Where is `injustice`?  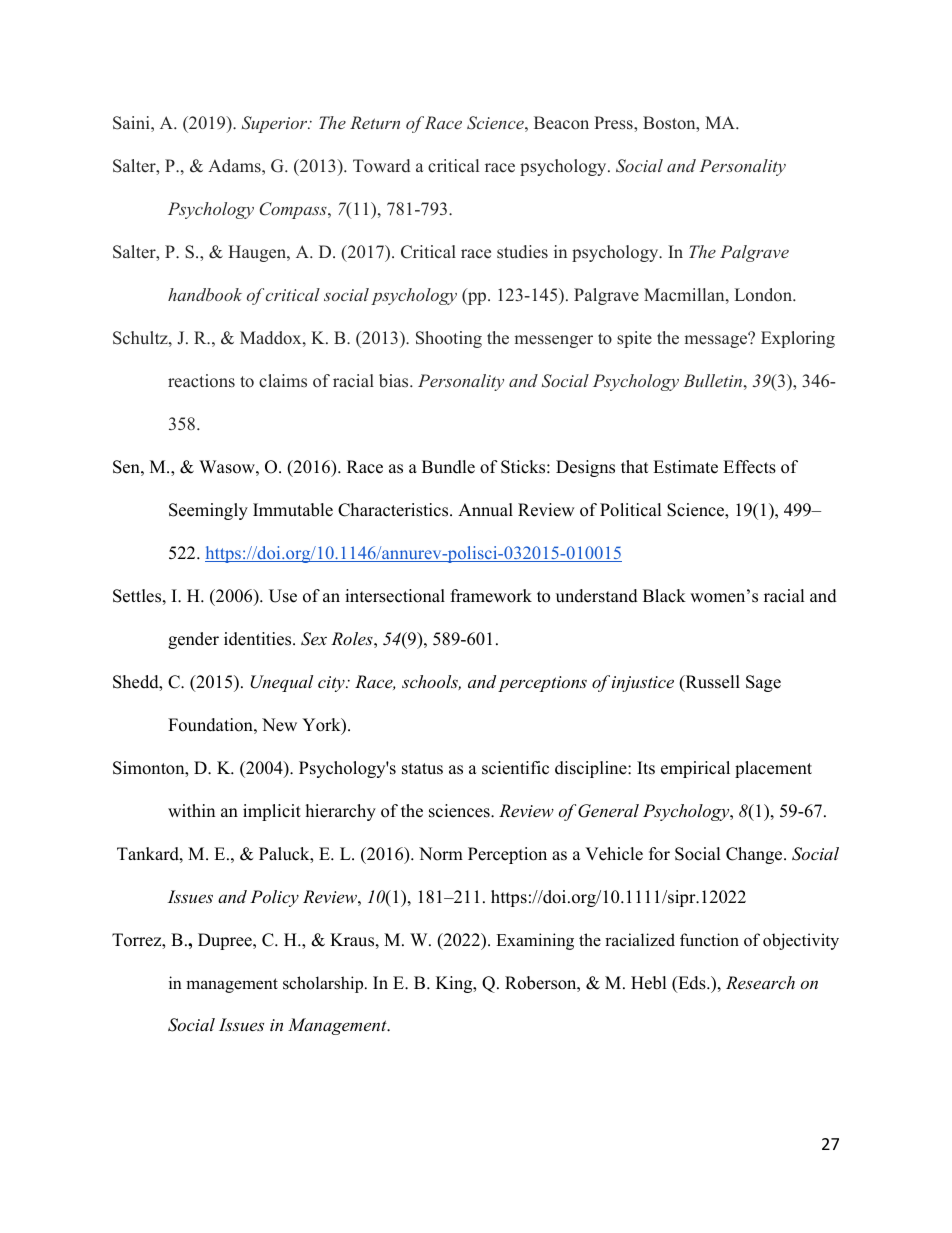 injustice is located at coordinates (643, 684).
